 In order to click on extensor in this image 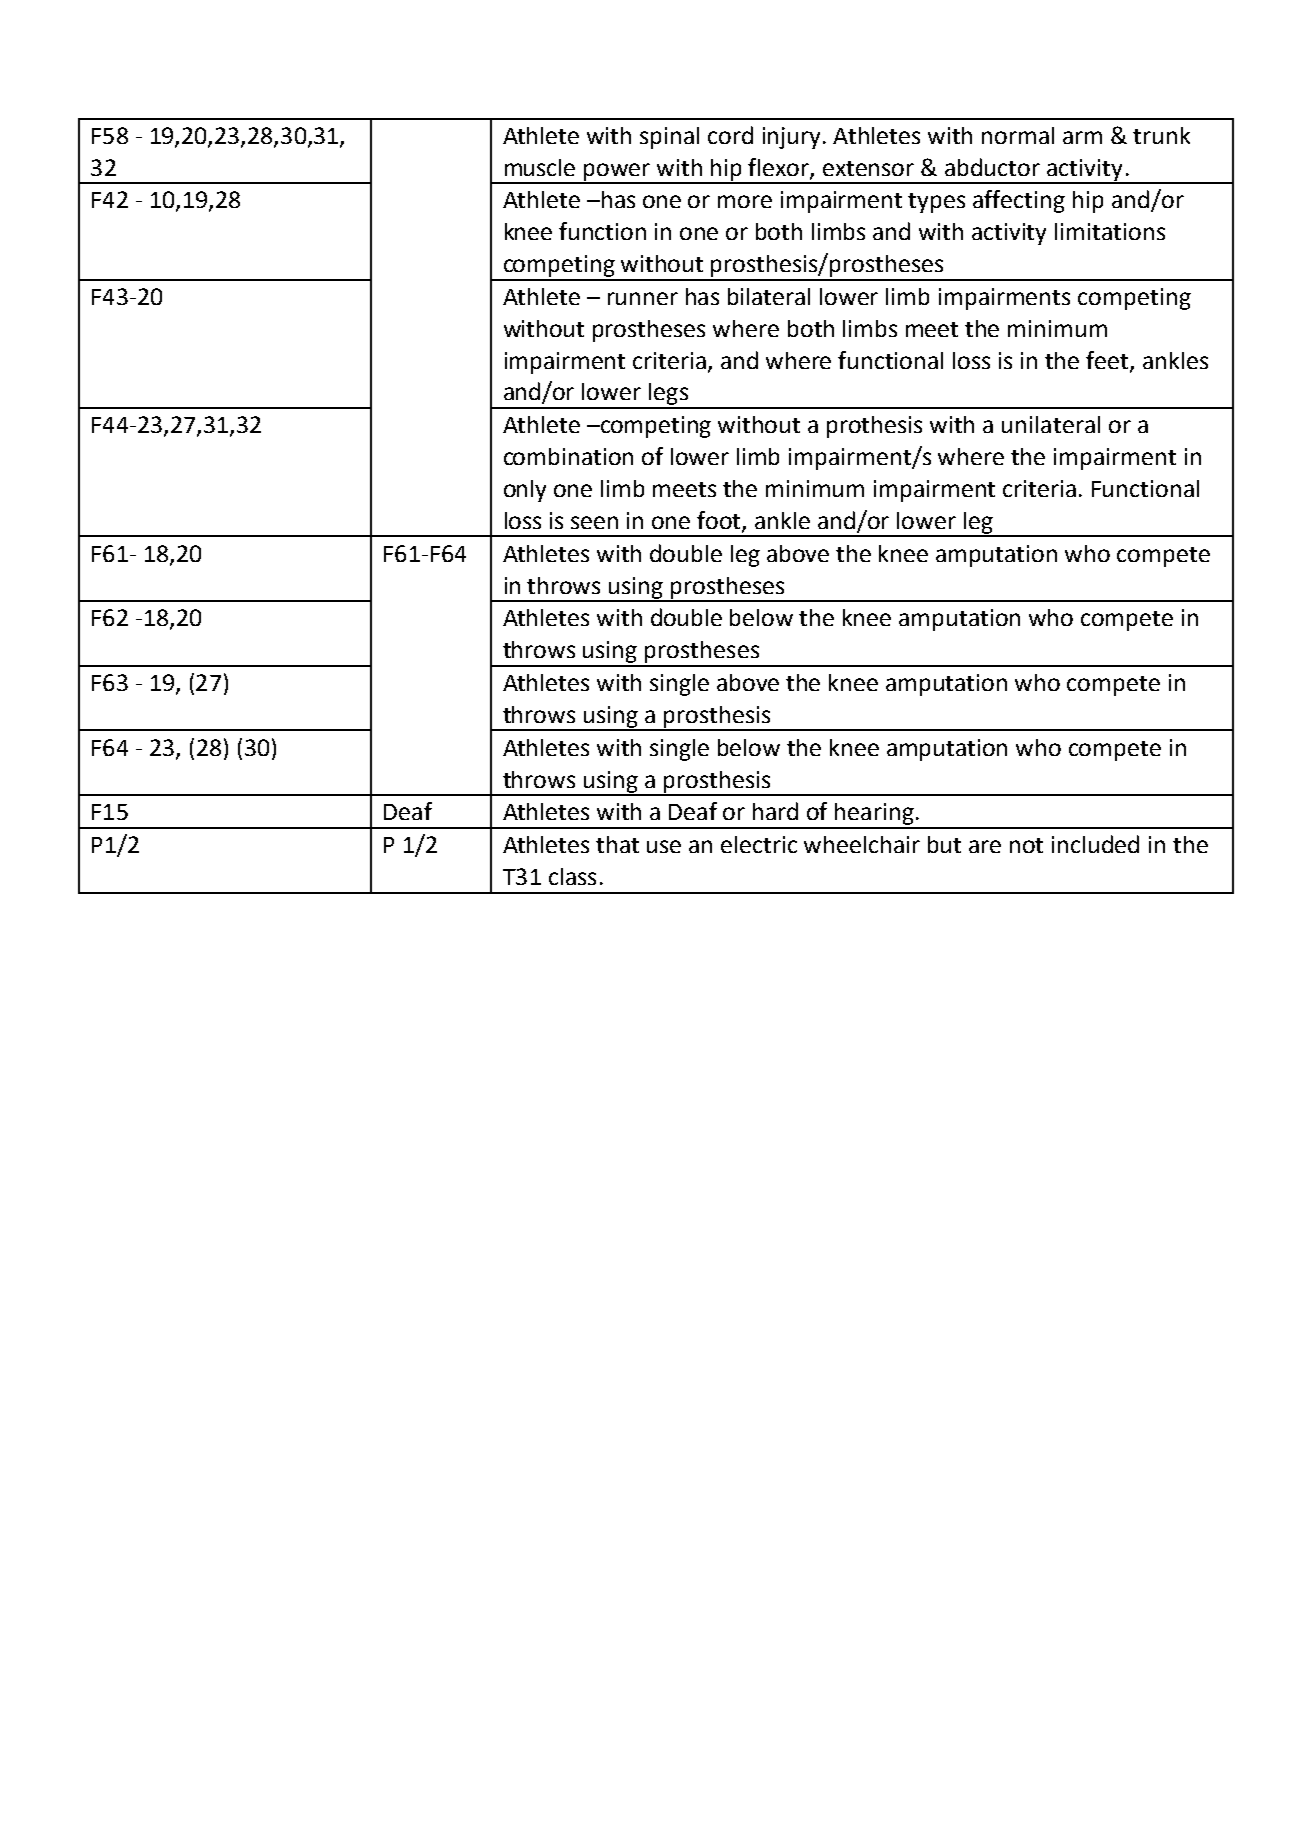, I will do `click(868, 168)`.
